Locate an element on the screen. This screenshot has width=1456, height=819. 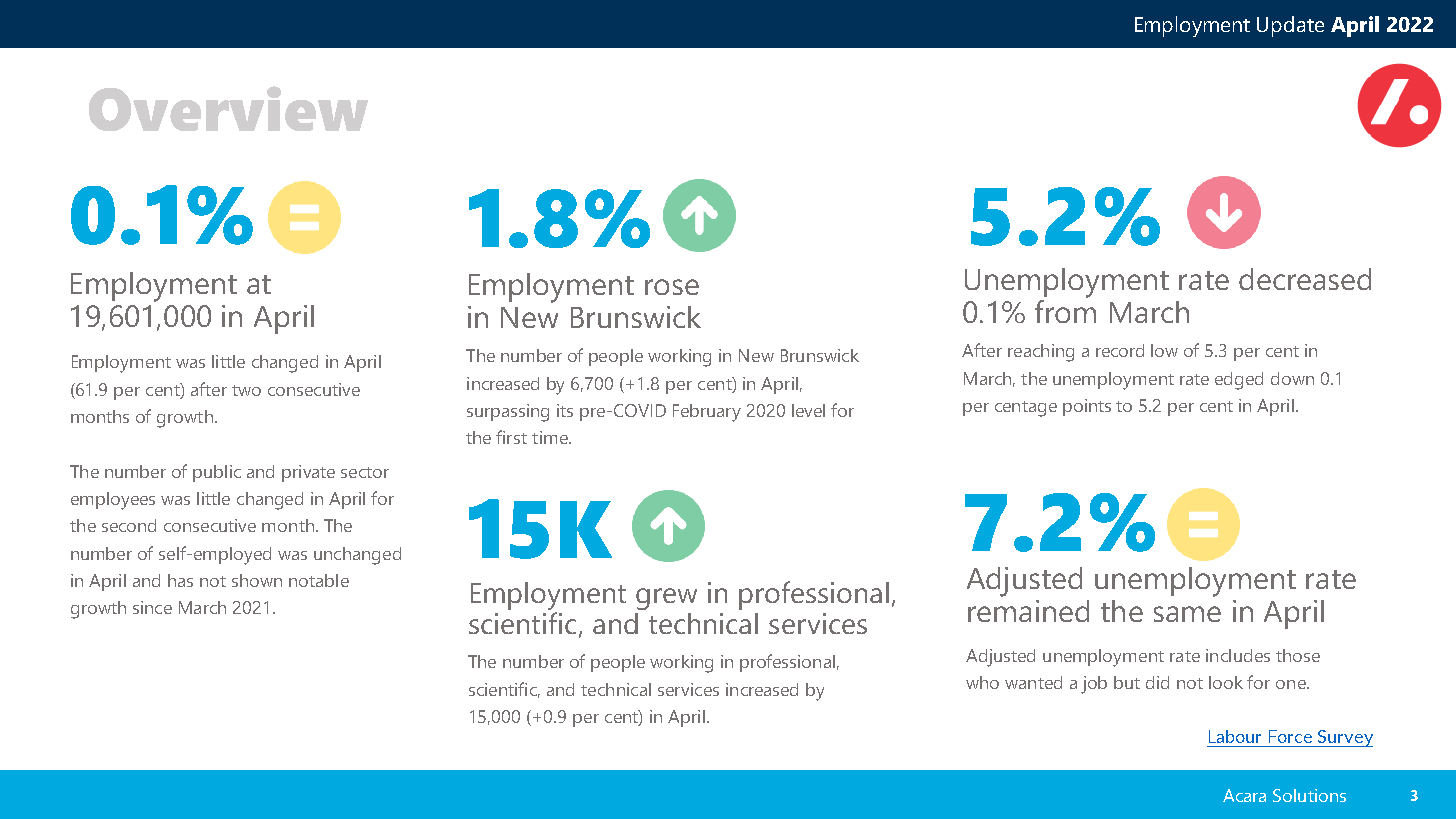
rose is located at coordinates (672, 287).
